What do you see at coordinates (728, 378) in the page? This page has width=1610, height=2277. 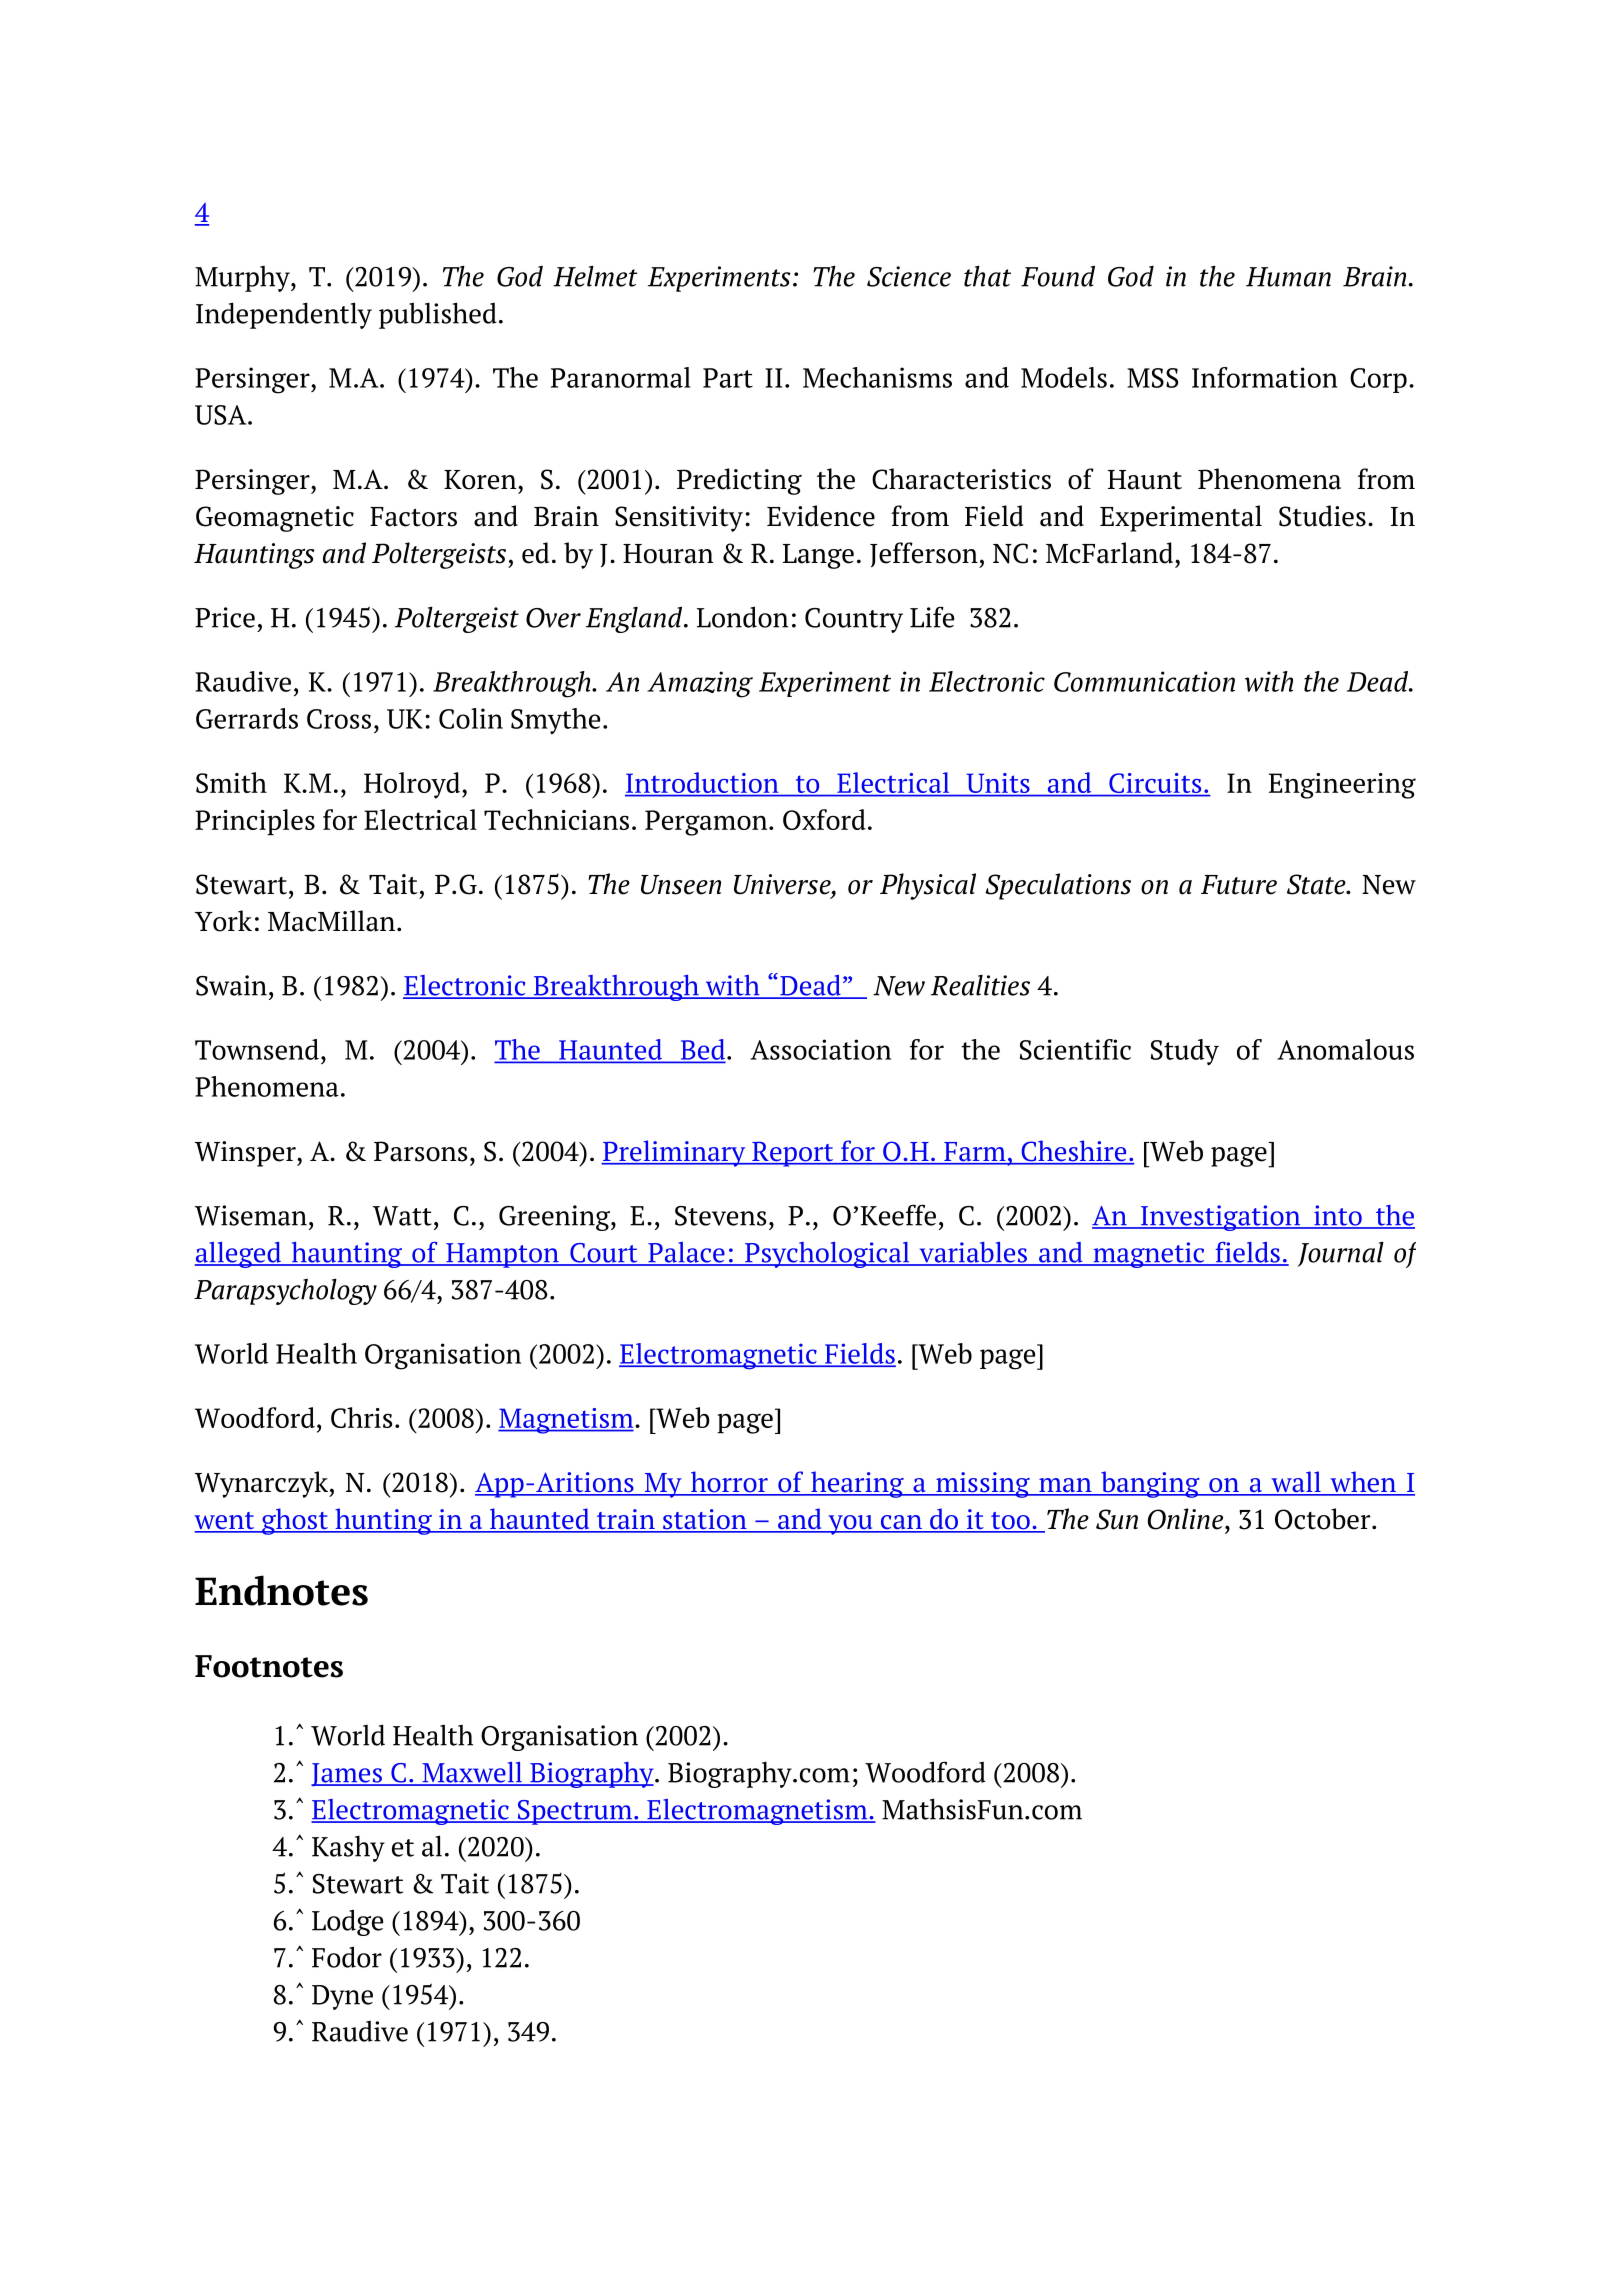 I see `Part` at bounding box center [728, 378].
